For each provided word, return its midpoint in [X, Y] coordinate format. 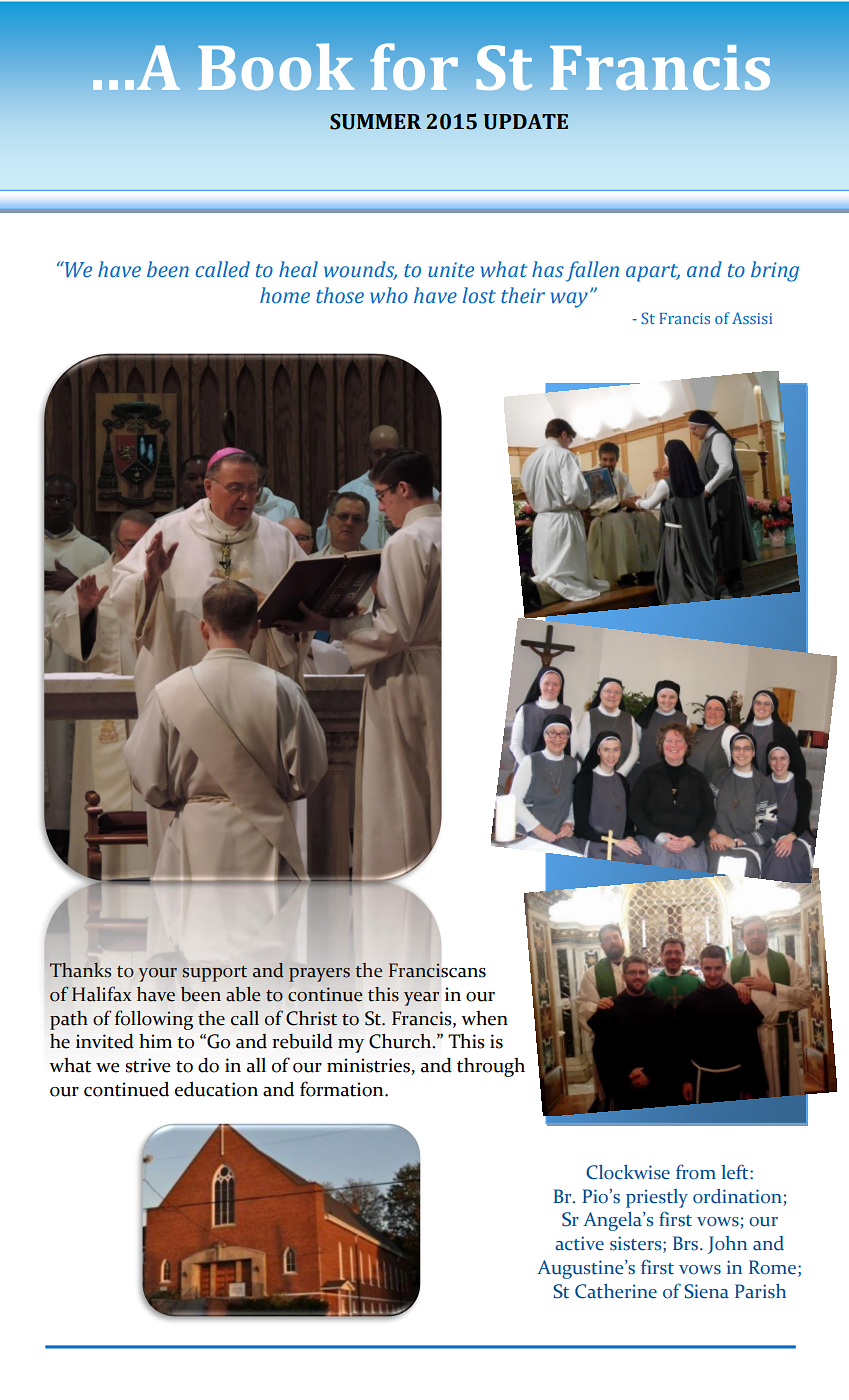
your [157, 975]
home [285, 295]
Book [276, 67]
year [421, 999]
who [389, 295]
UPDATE [525, 122]
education [216, 1089]
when [484, 1018]
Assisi [752, 318]
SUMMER [375, 121]
